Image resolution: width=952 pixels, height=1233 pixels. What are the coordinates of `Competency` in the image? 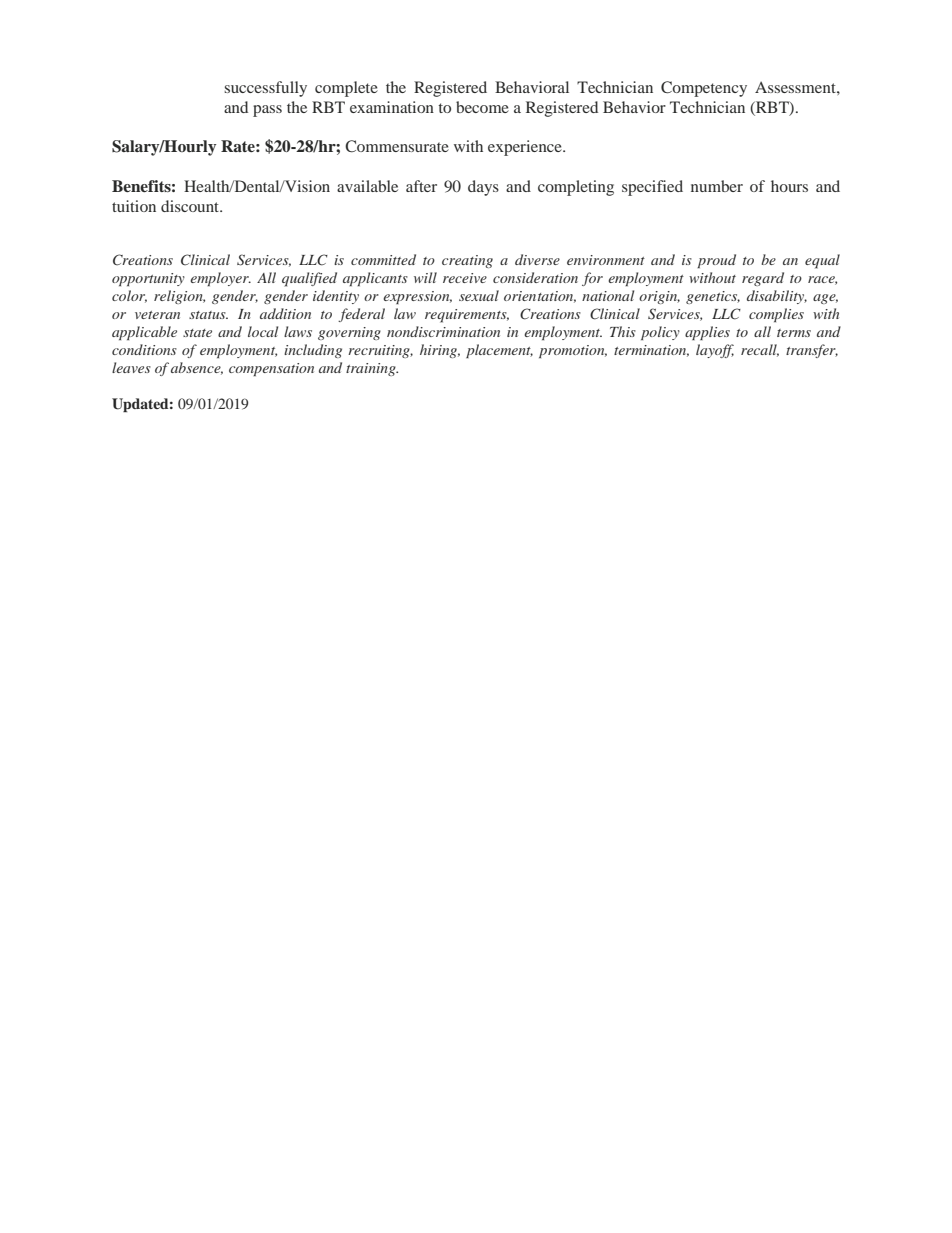 It's located at (704, 89).
